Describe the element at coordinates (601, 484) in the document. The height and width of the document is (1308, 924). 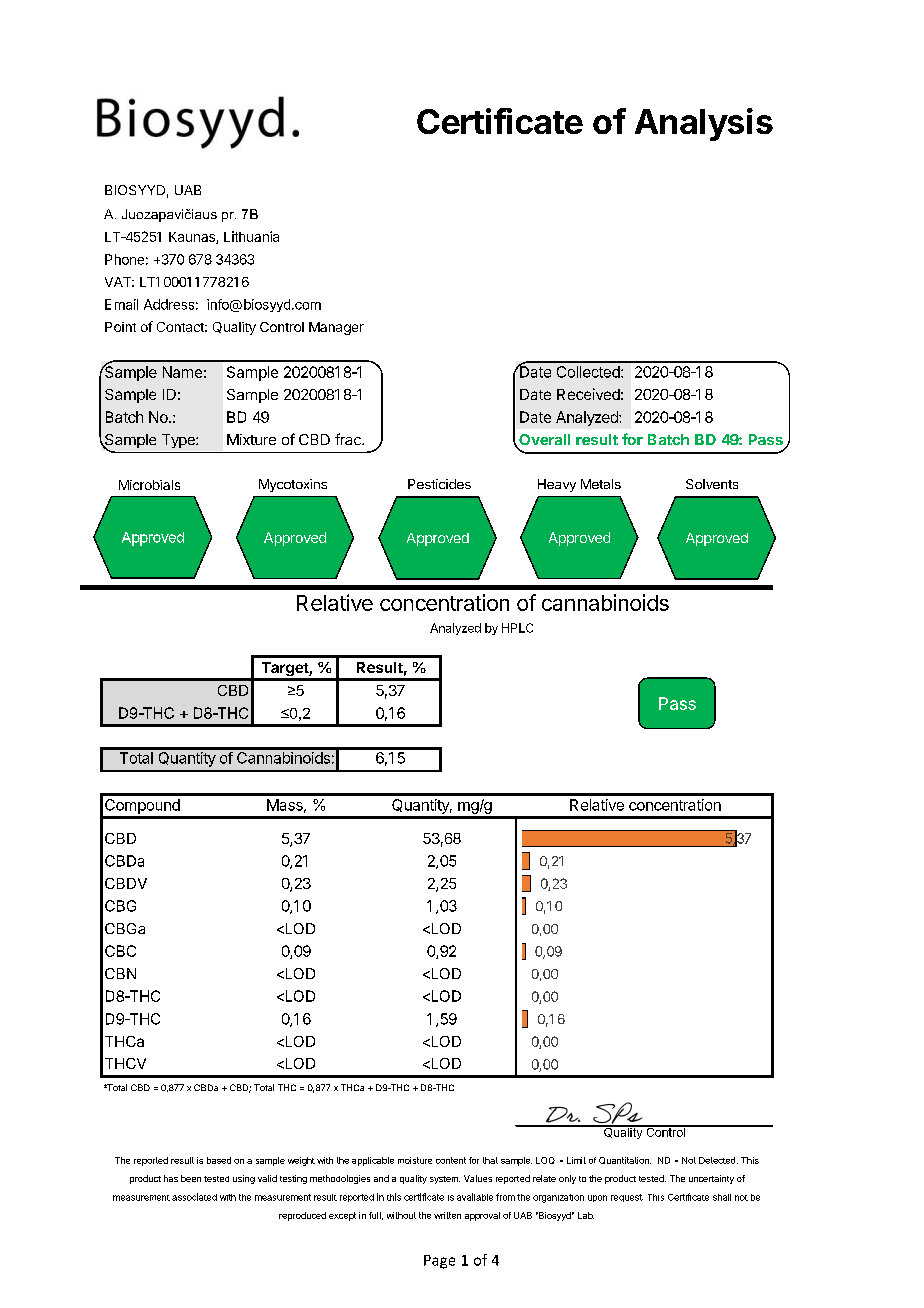
I see `Metals` at that location.
